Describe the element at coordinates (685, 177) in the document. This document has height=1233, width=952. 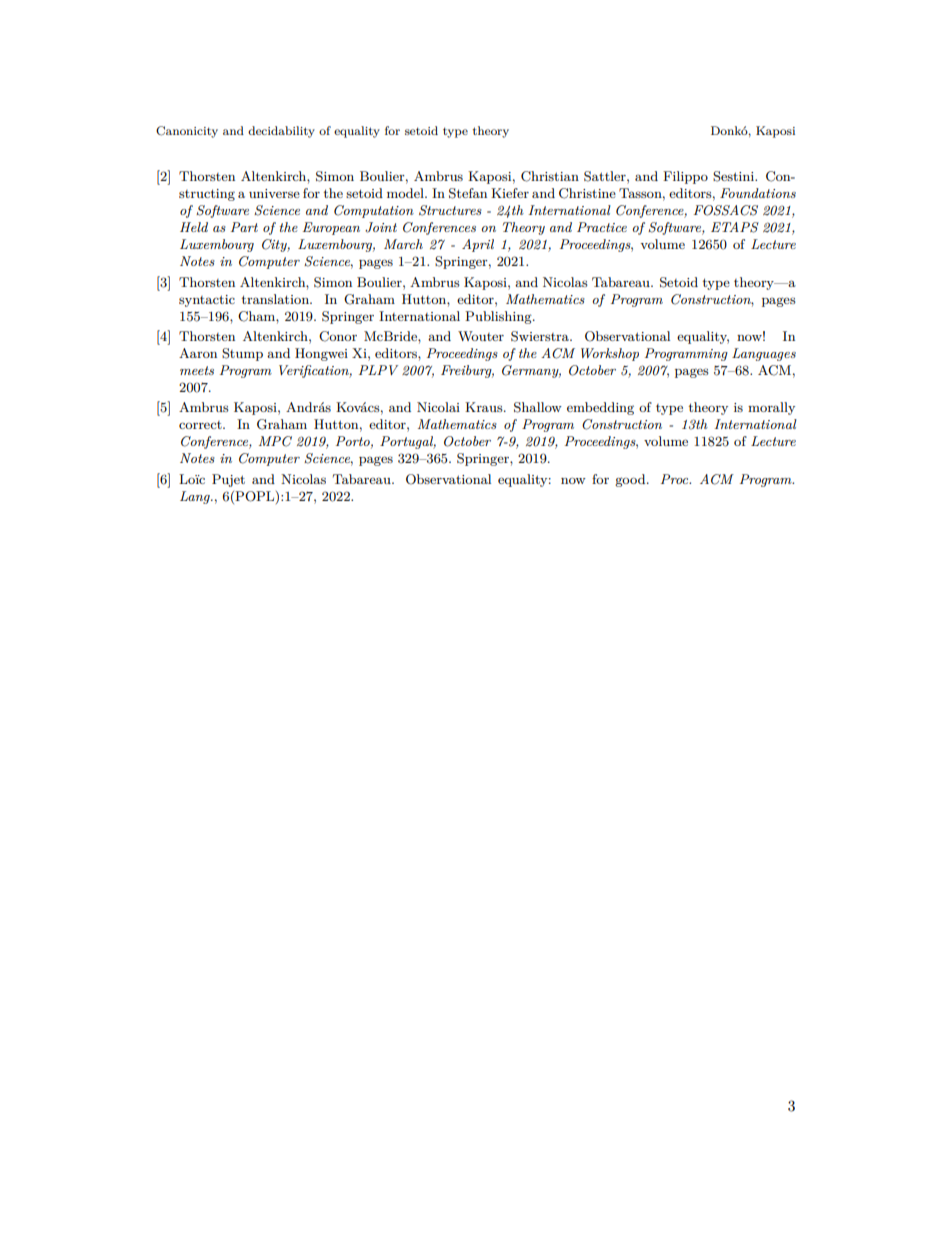
I see `Filippo` at that location.
